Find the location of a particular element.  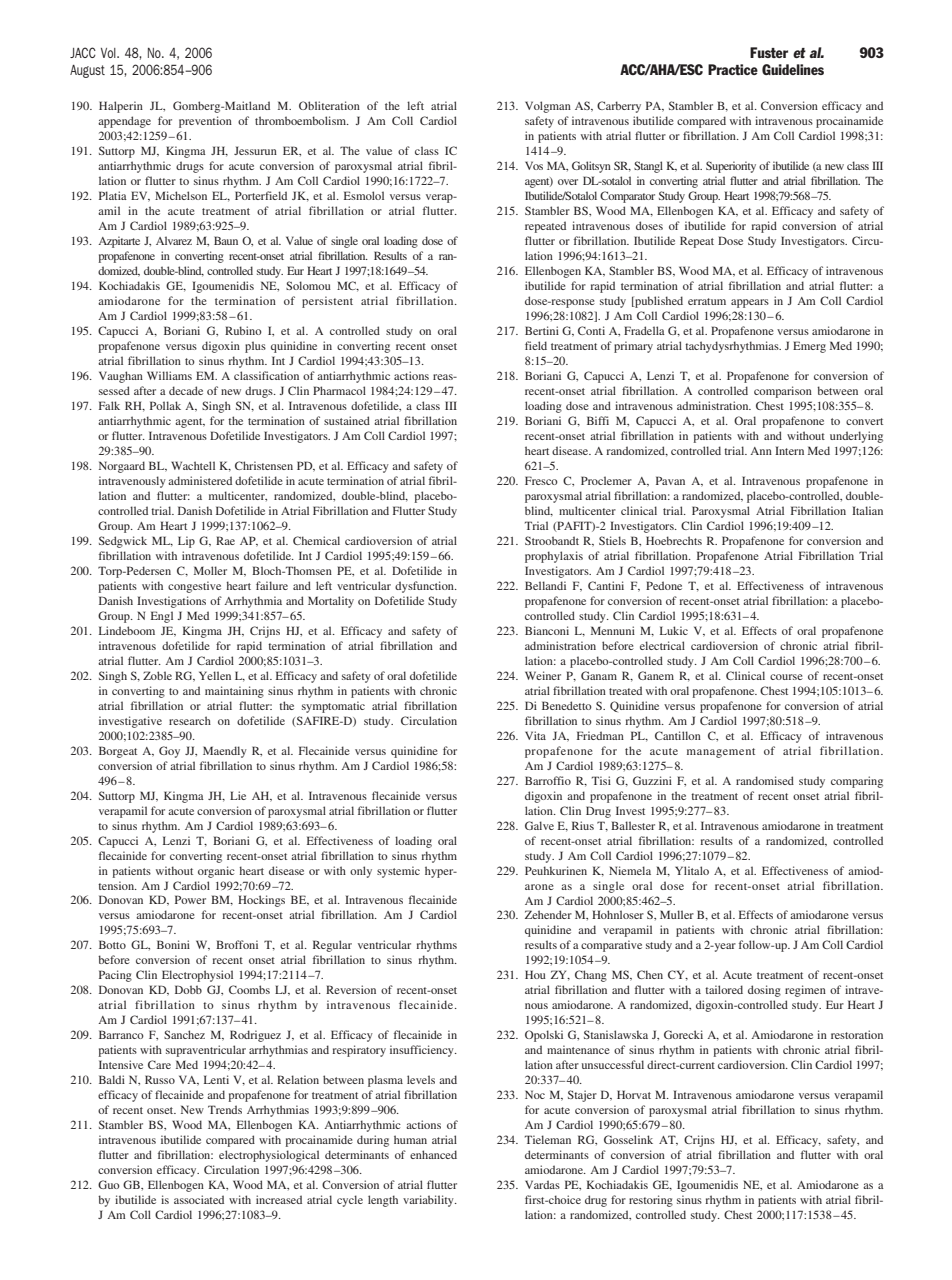

systemic is located at coordinates (398, 872).
